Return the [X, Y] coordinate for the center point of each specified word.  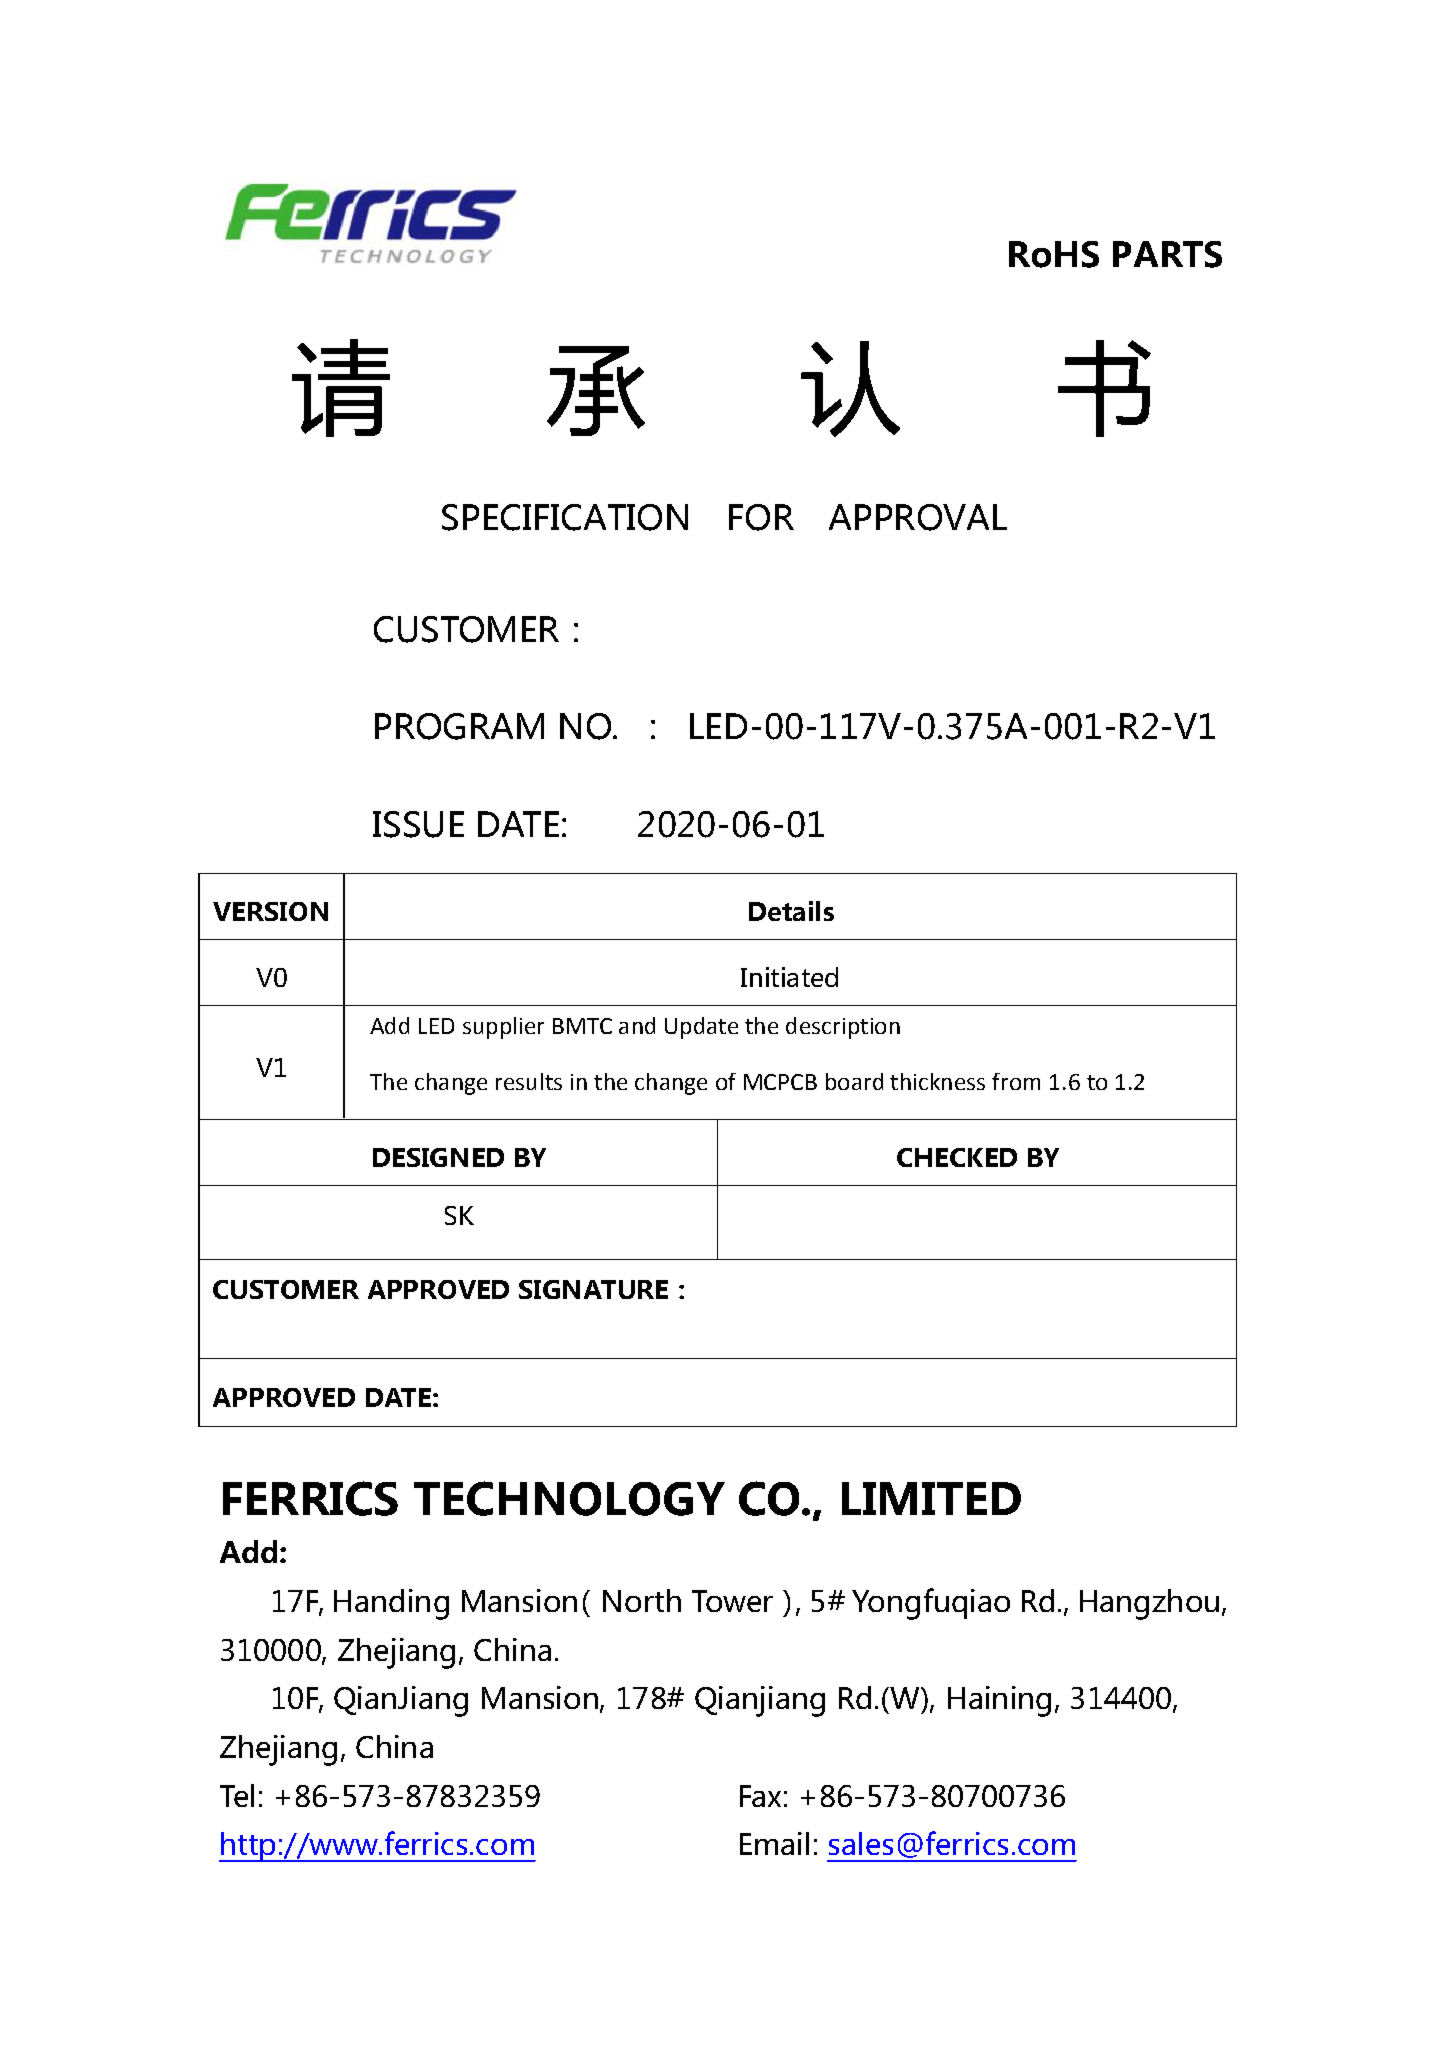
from [1016, 1081]
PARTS [1167, 254]
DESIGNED [438, 1157]
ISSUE [418, 824]
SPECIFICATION [565, 517]
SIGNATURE [593, 1289]
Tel [237, 1795]
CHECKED [957, 1157]
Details [791, 911]
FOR [761, 517]
